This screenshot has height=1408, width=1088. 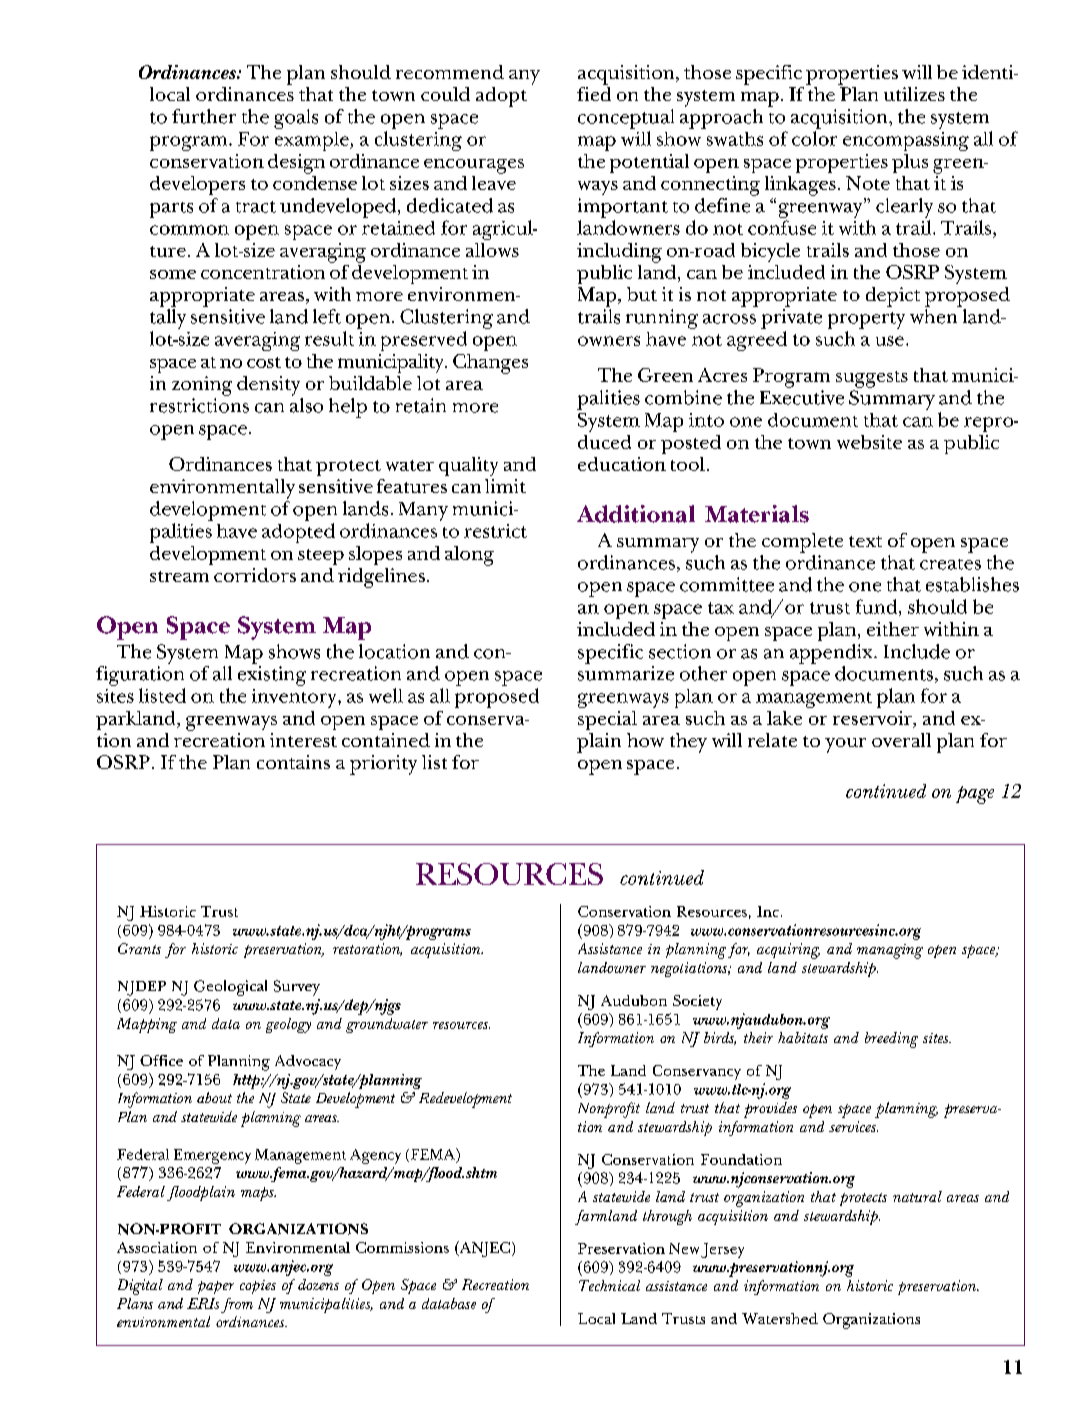 What do you see at coordinates (607, 720) in the screenshot?
I see `special` at bounding box center [607, 720].
